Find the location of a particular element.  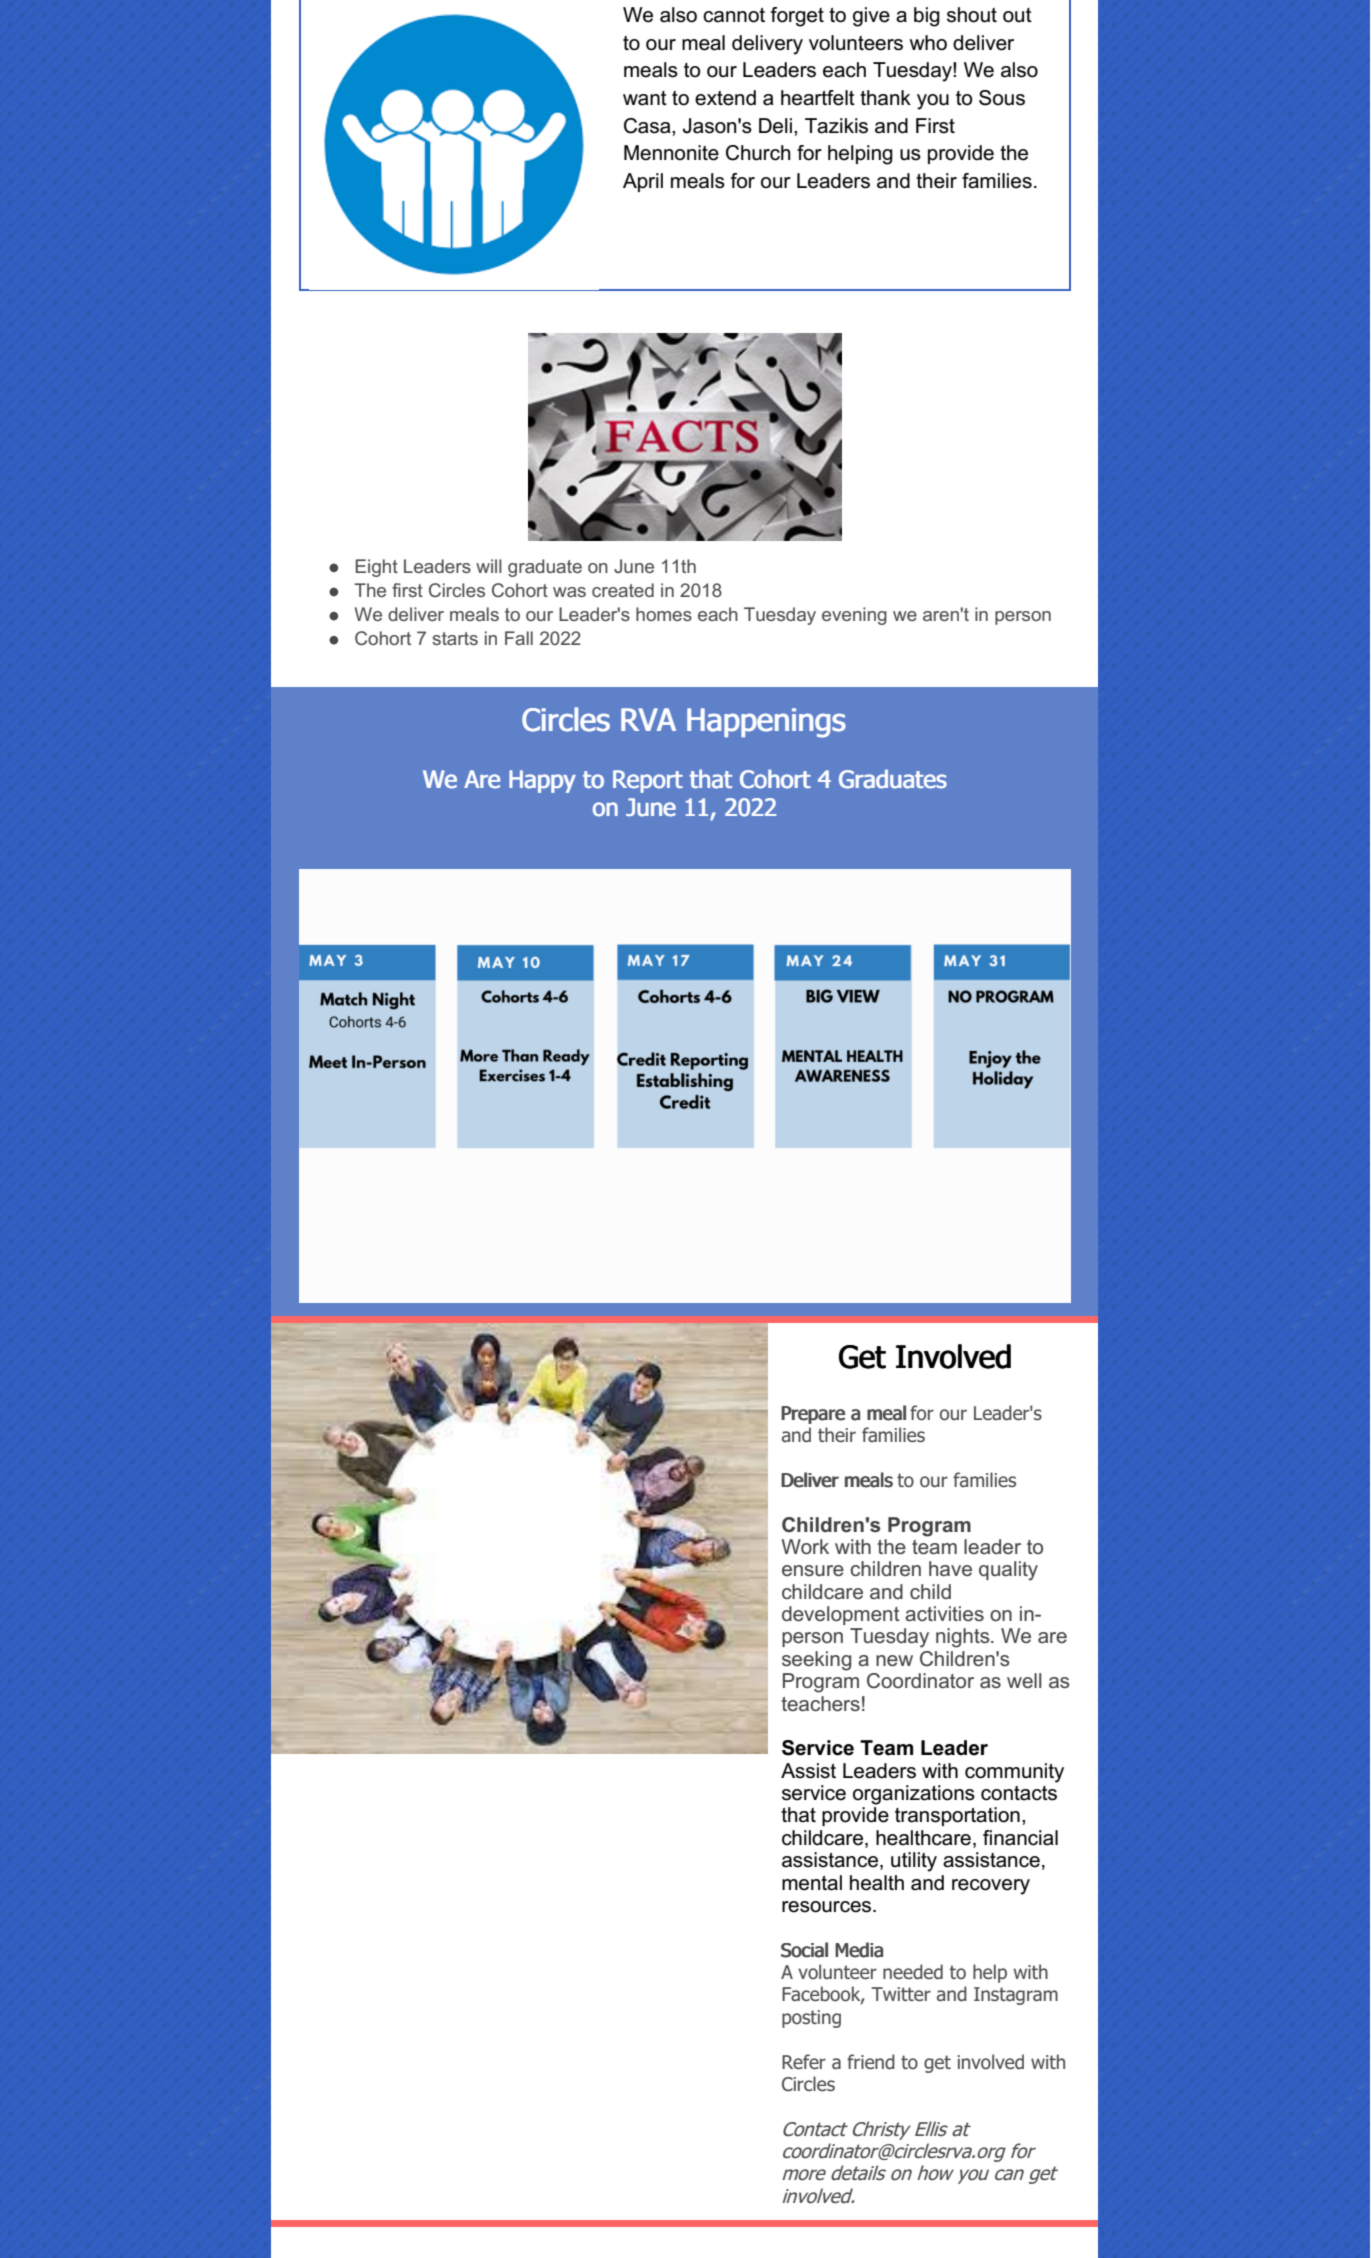

Happy is located at coordinates (542, 781).
